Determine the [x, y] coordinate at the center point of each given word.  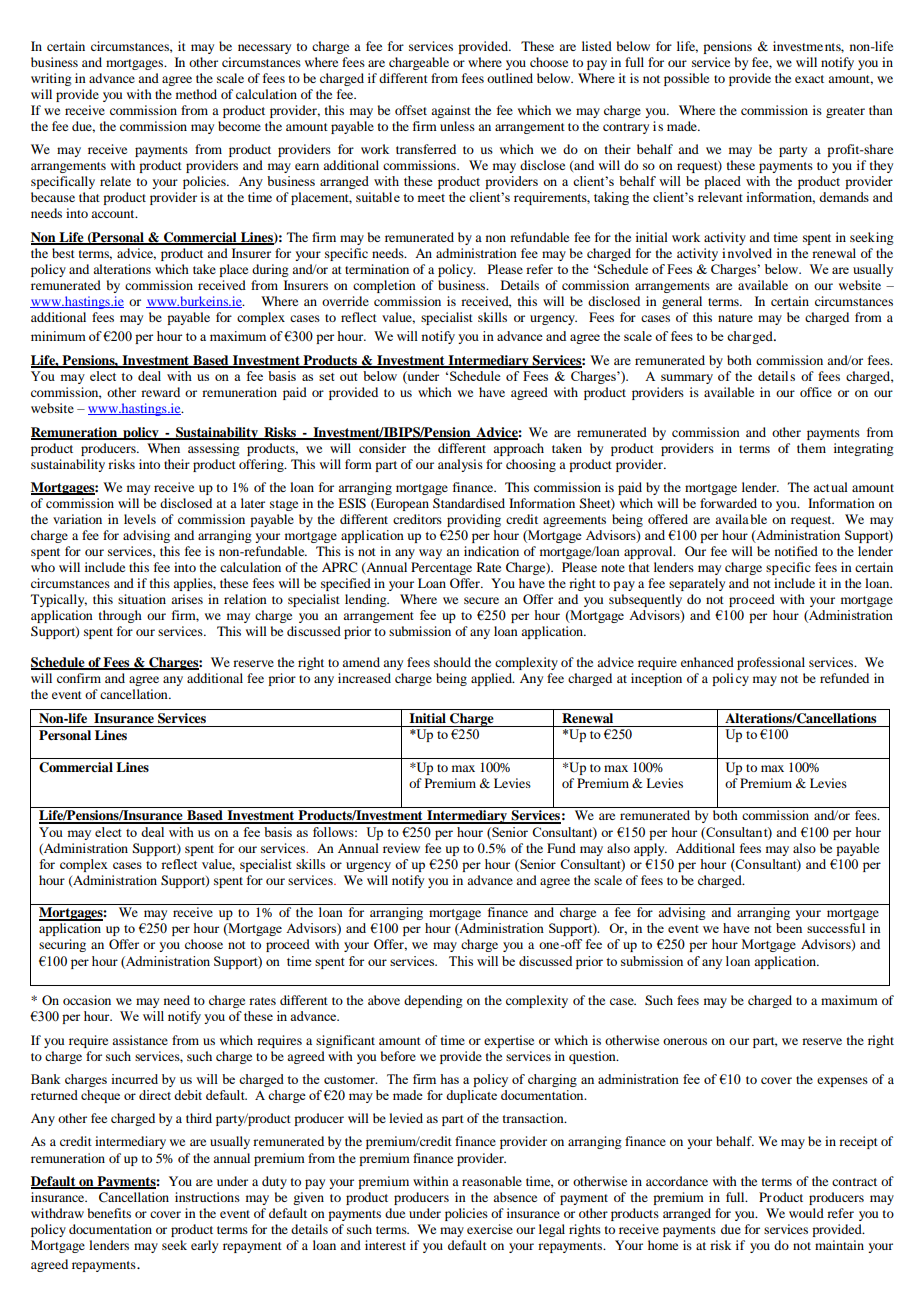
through [120, 616]
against [451, 111]
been [789, 928]
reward [160, 392]
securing [62, 945]
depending [433, 1001]
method [196, 94]
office [816, 392]
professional [771, 663]
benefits [109, 1213]
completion [384, 286]
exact [809, 79]
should [452, 662]
